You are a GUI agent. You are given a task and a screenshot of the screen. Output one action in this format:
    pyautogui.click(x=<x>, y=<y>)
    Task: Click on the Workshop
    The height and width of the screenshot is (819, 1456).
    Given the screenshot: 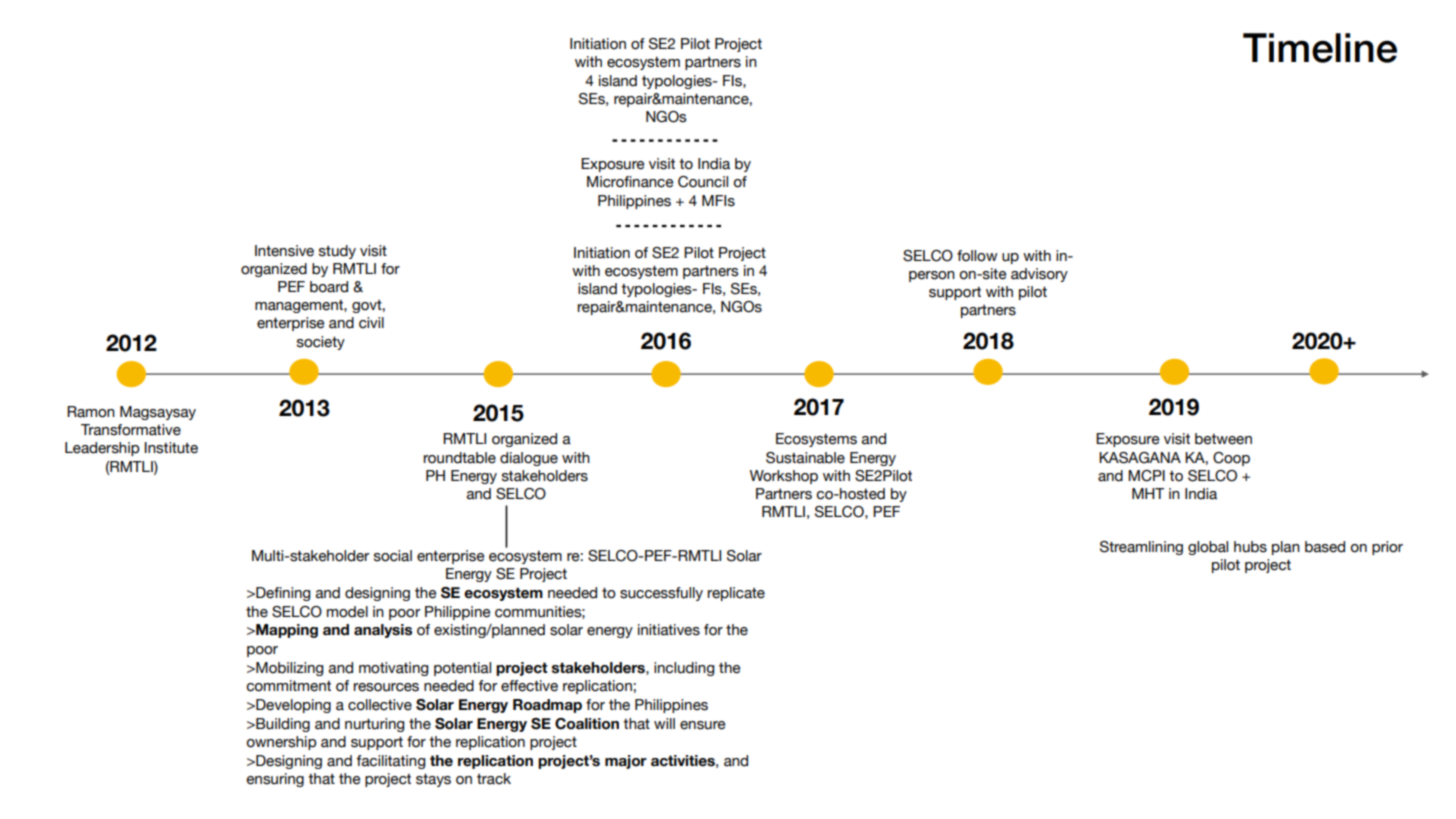 What is the action you would take?
    pyautogui.click(x=784, y=477)
